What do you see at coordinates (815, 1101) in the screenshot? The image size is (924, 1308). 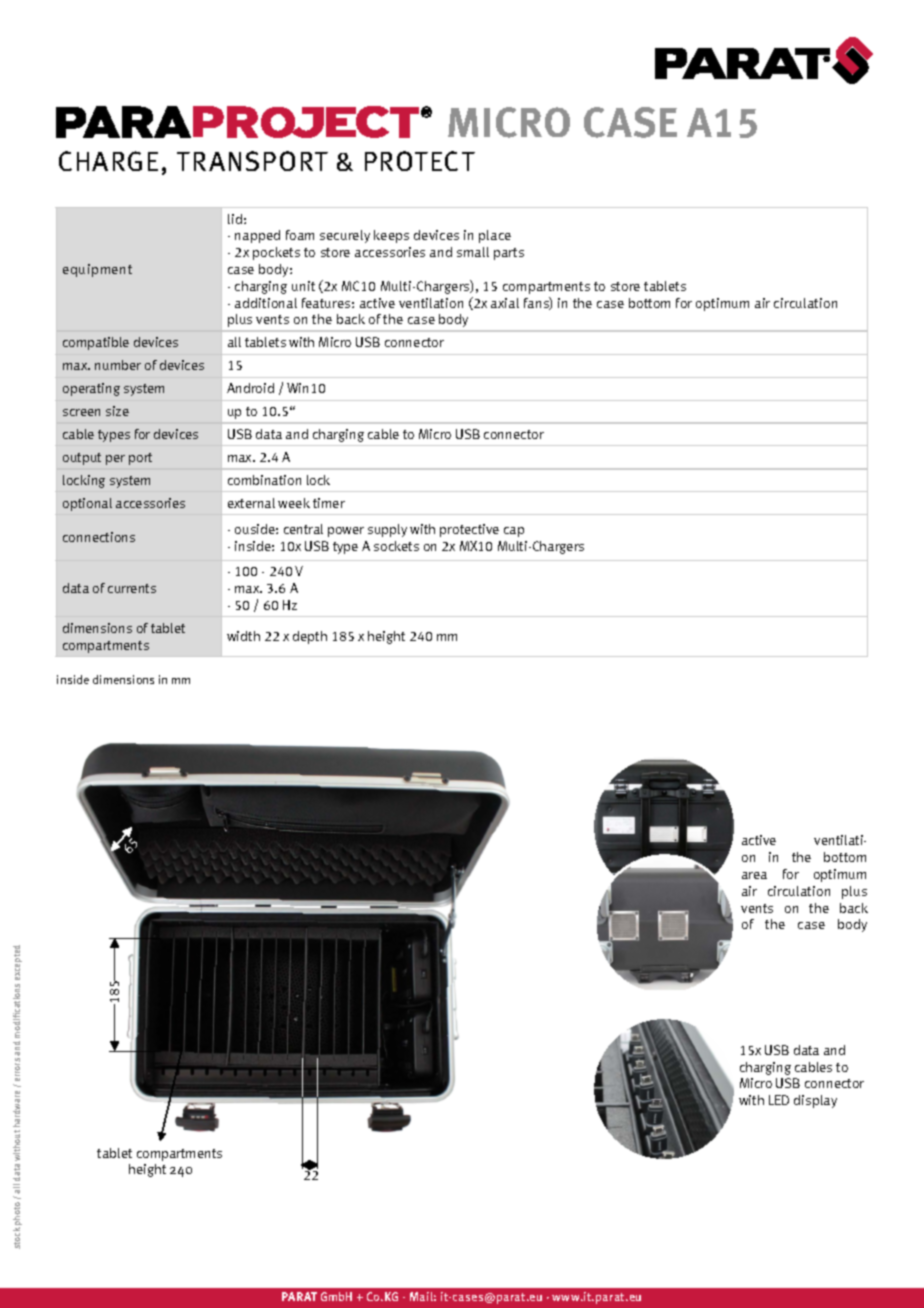 I see `display` at bounding box center [815, 1101].
